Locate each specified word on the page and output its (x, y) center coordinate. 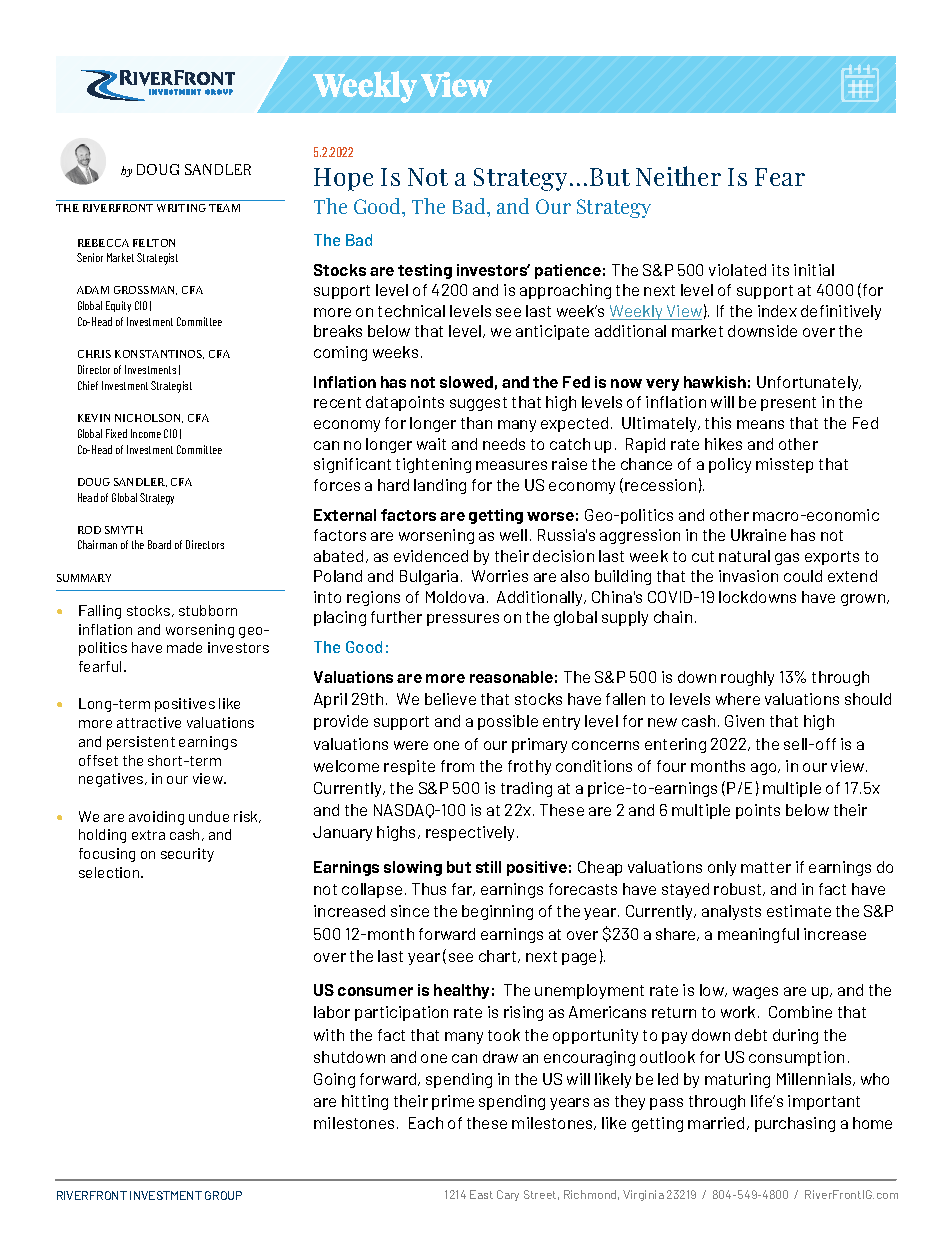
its (780, 270)
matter (766, 867)
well (513, 535)
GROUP (223, 1195)
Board (159, 544)
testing (425, 271)
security (187, 855)
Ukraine (758, 535)
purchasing (795, 1124)
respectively (472, 833)
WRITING (181, 208)
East (481, 1194)
